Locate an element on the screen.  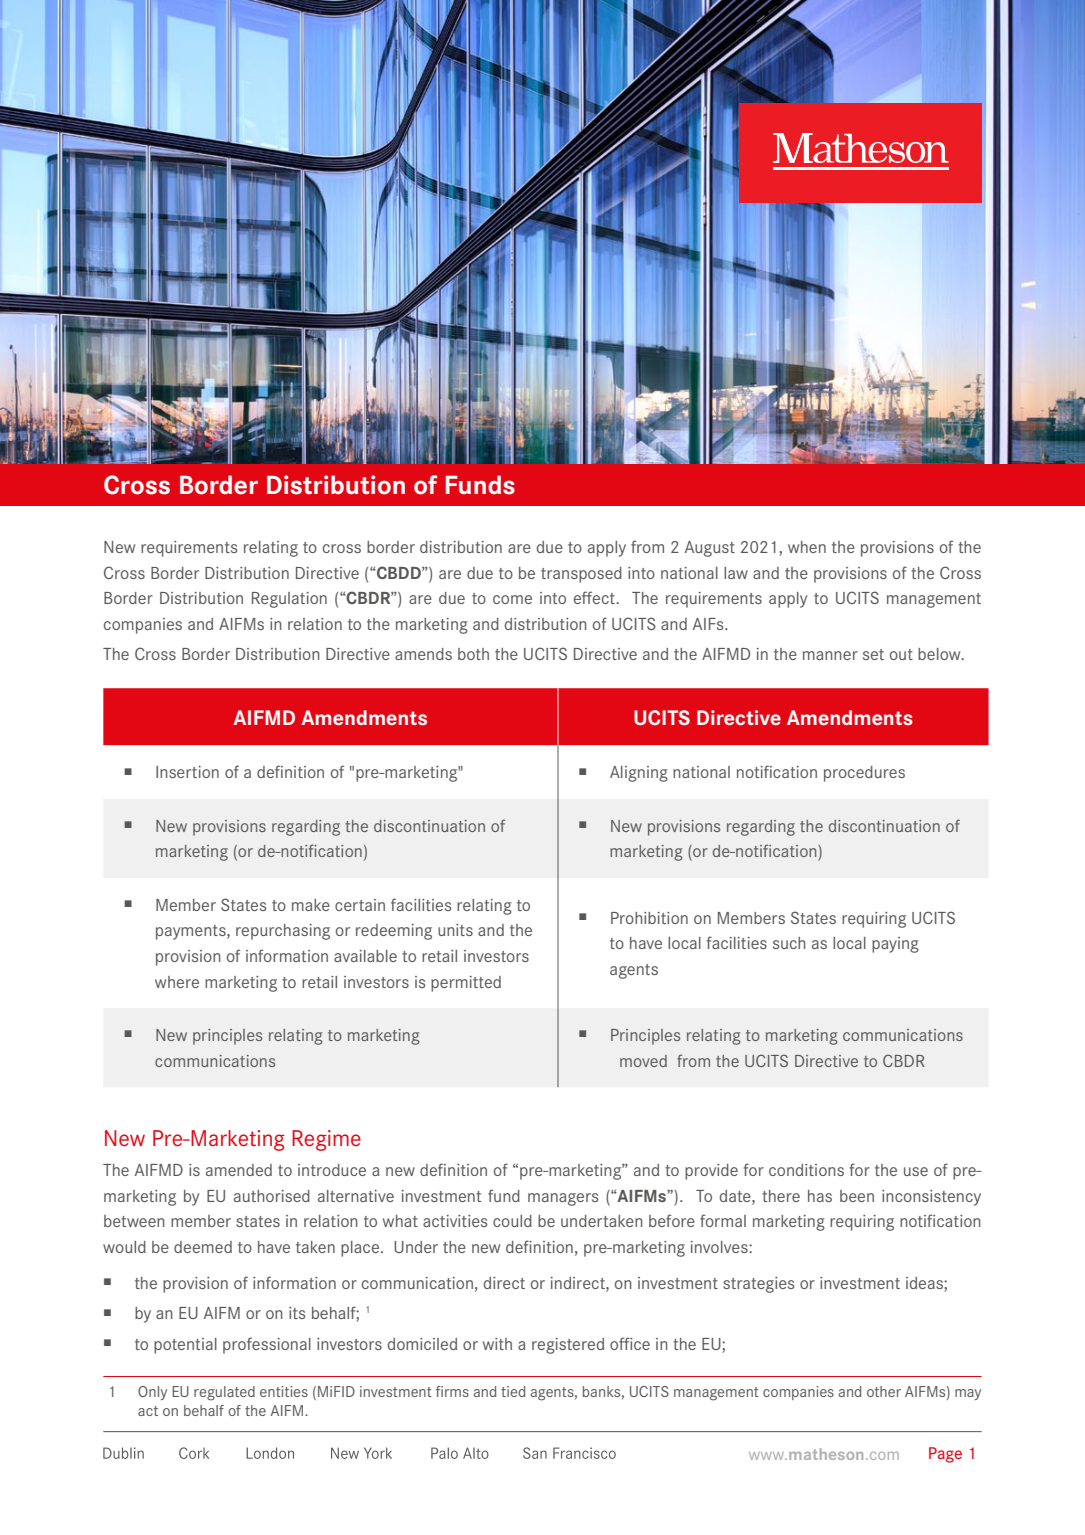
Insertion is located at coordinates (187, 772).
